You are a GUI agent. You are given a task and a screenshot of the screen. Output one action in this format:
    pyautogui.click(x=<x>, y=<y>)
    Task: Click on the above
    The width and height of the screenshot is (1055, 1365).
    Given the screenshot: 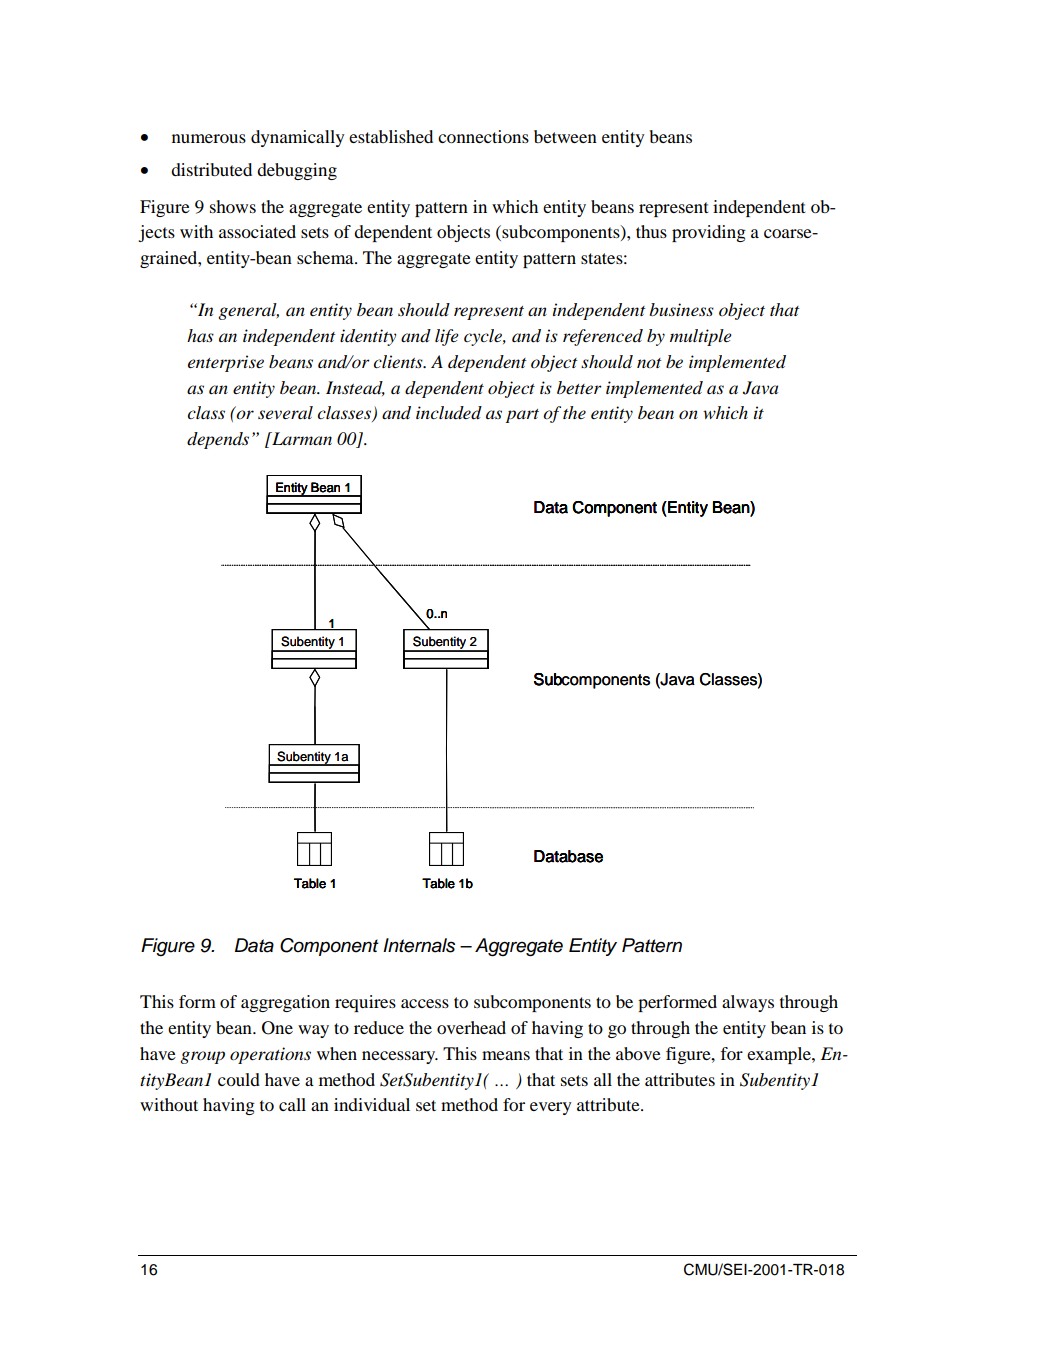 What is the action you would take?
    pyautogui.click(x=638, y=1053)
